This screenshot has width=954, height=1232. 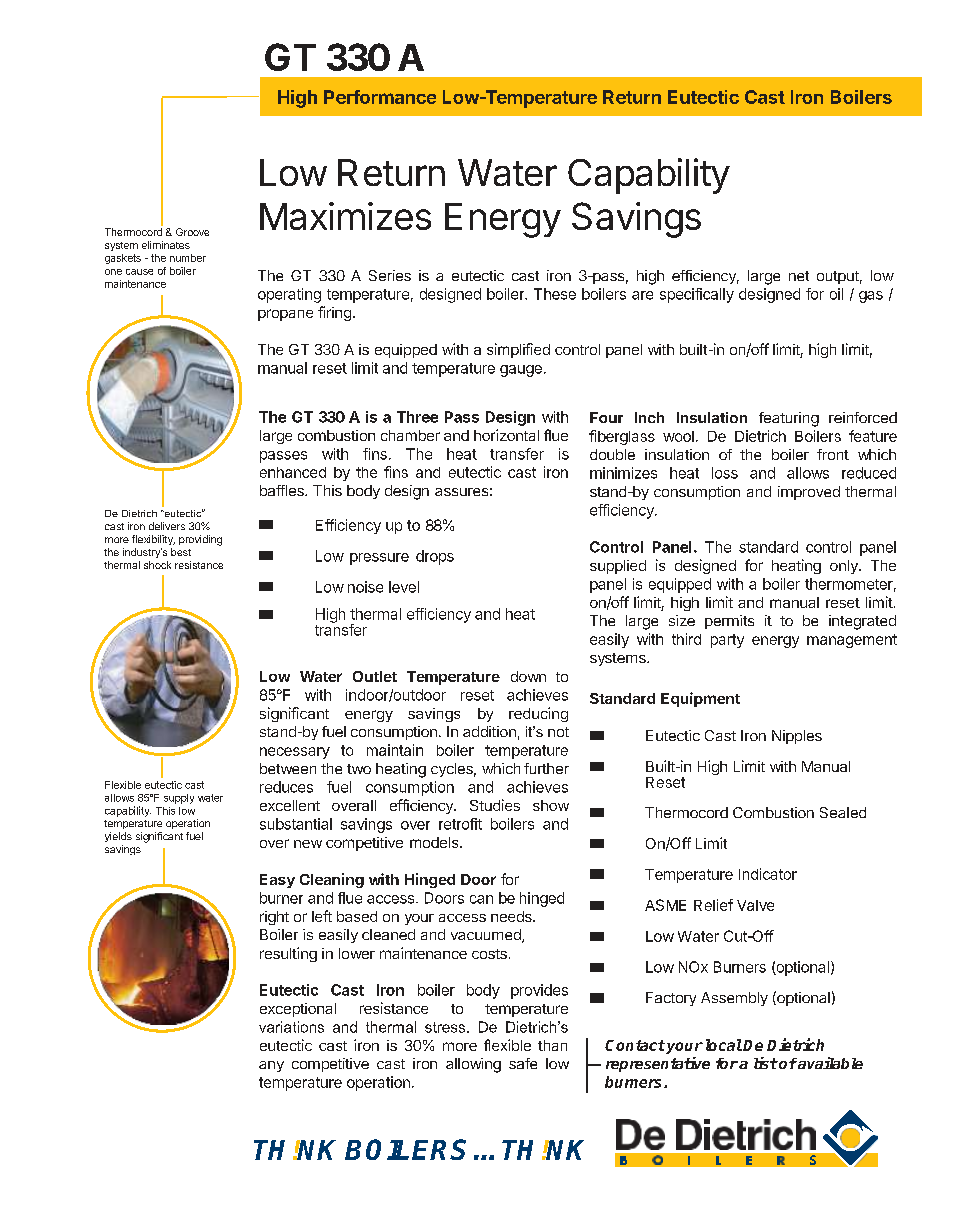 What do you see at coordinates (797, 737) in the screenshot?
I see `Nipples` at bounding box center [797, 737].
